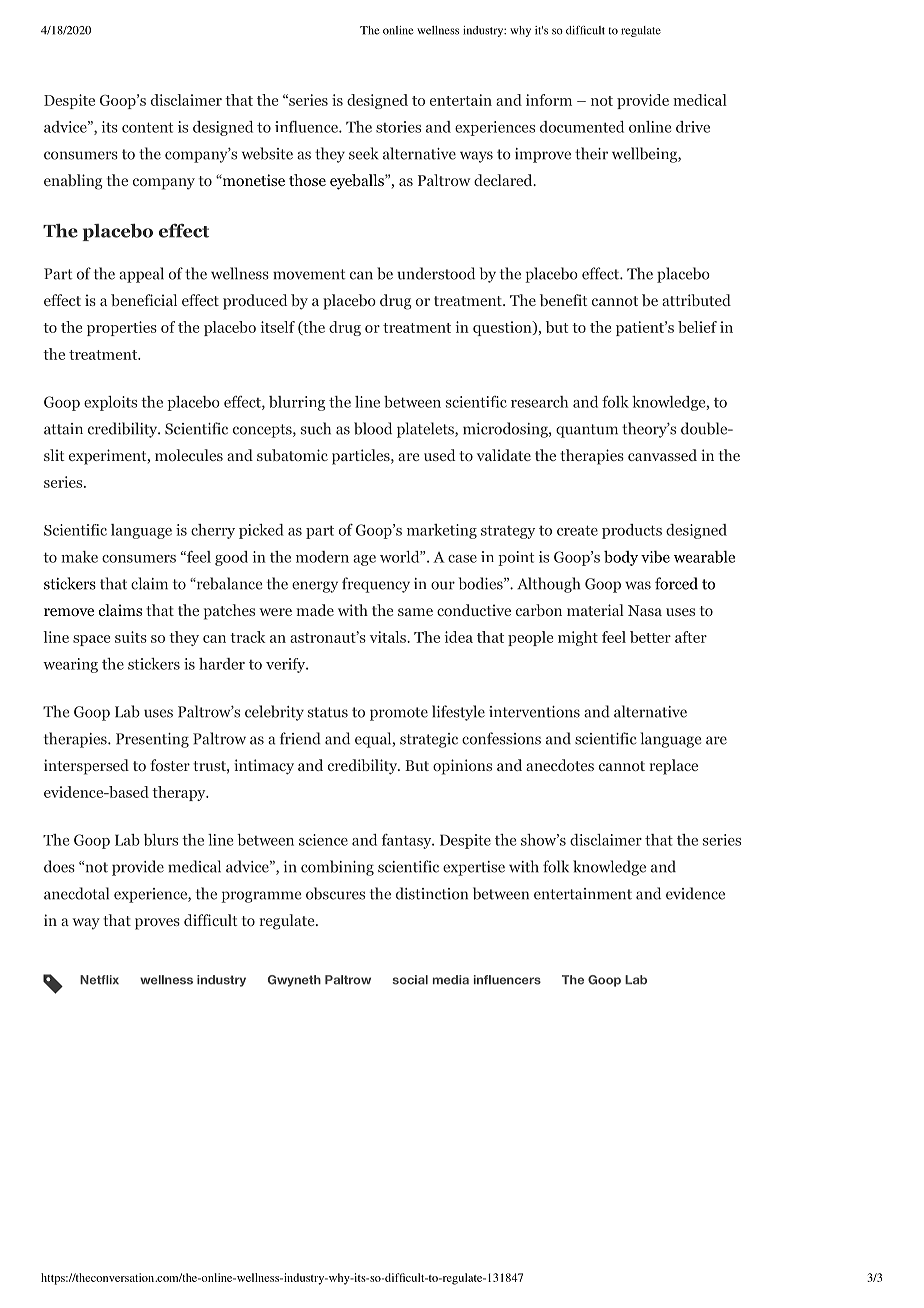 Image resolution: width=924 pixels, height=1308 pixels. I want to click on understood, so click(436, 273).
